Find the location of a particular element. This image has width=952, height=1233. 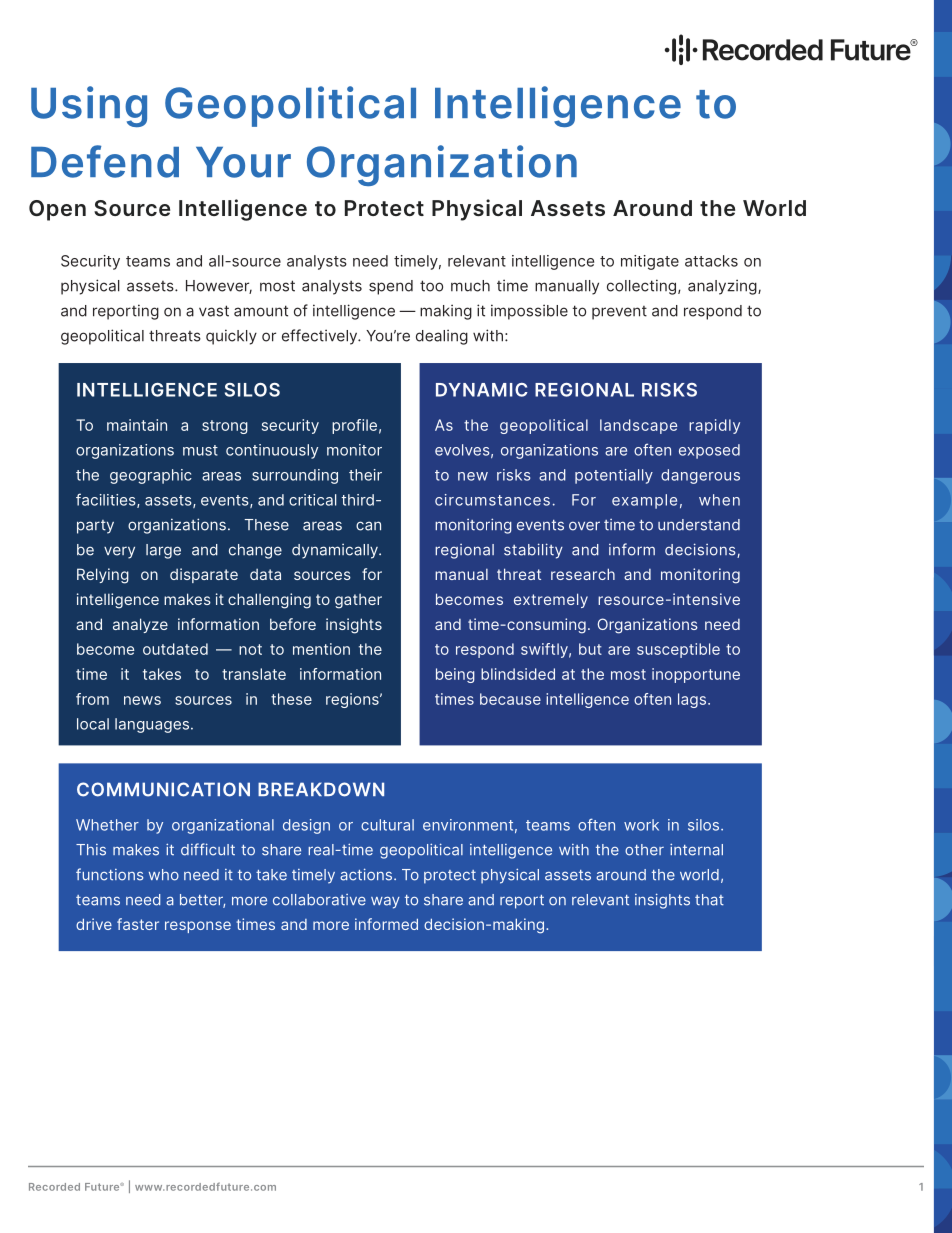

Your is located at coordinates (243, 162).
